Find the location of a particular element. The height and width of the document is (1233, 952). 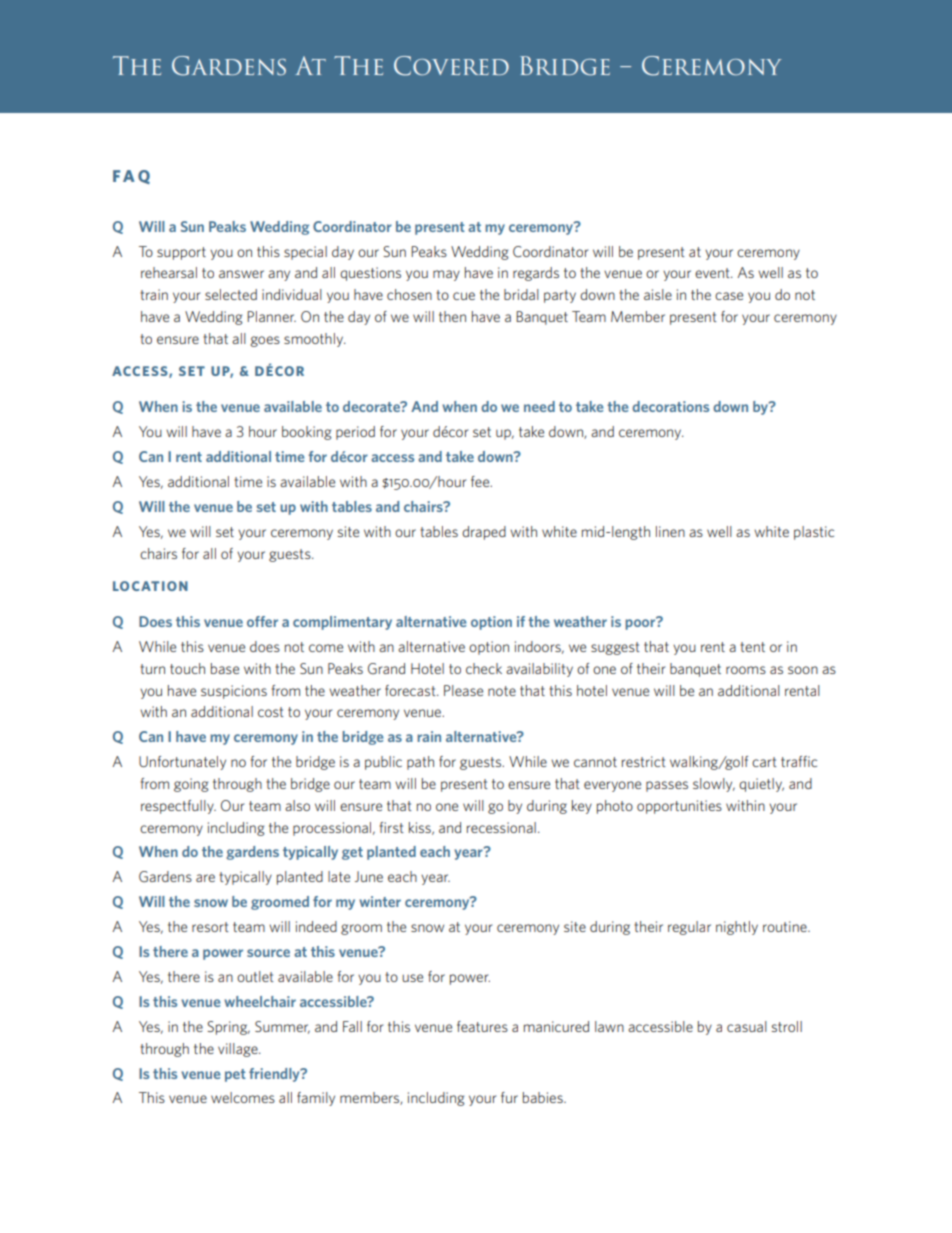

booking is located at coordinates (306, 433).
